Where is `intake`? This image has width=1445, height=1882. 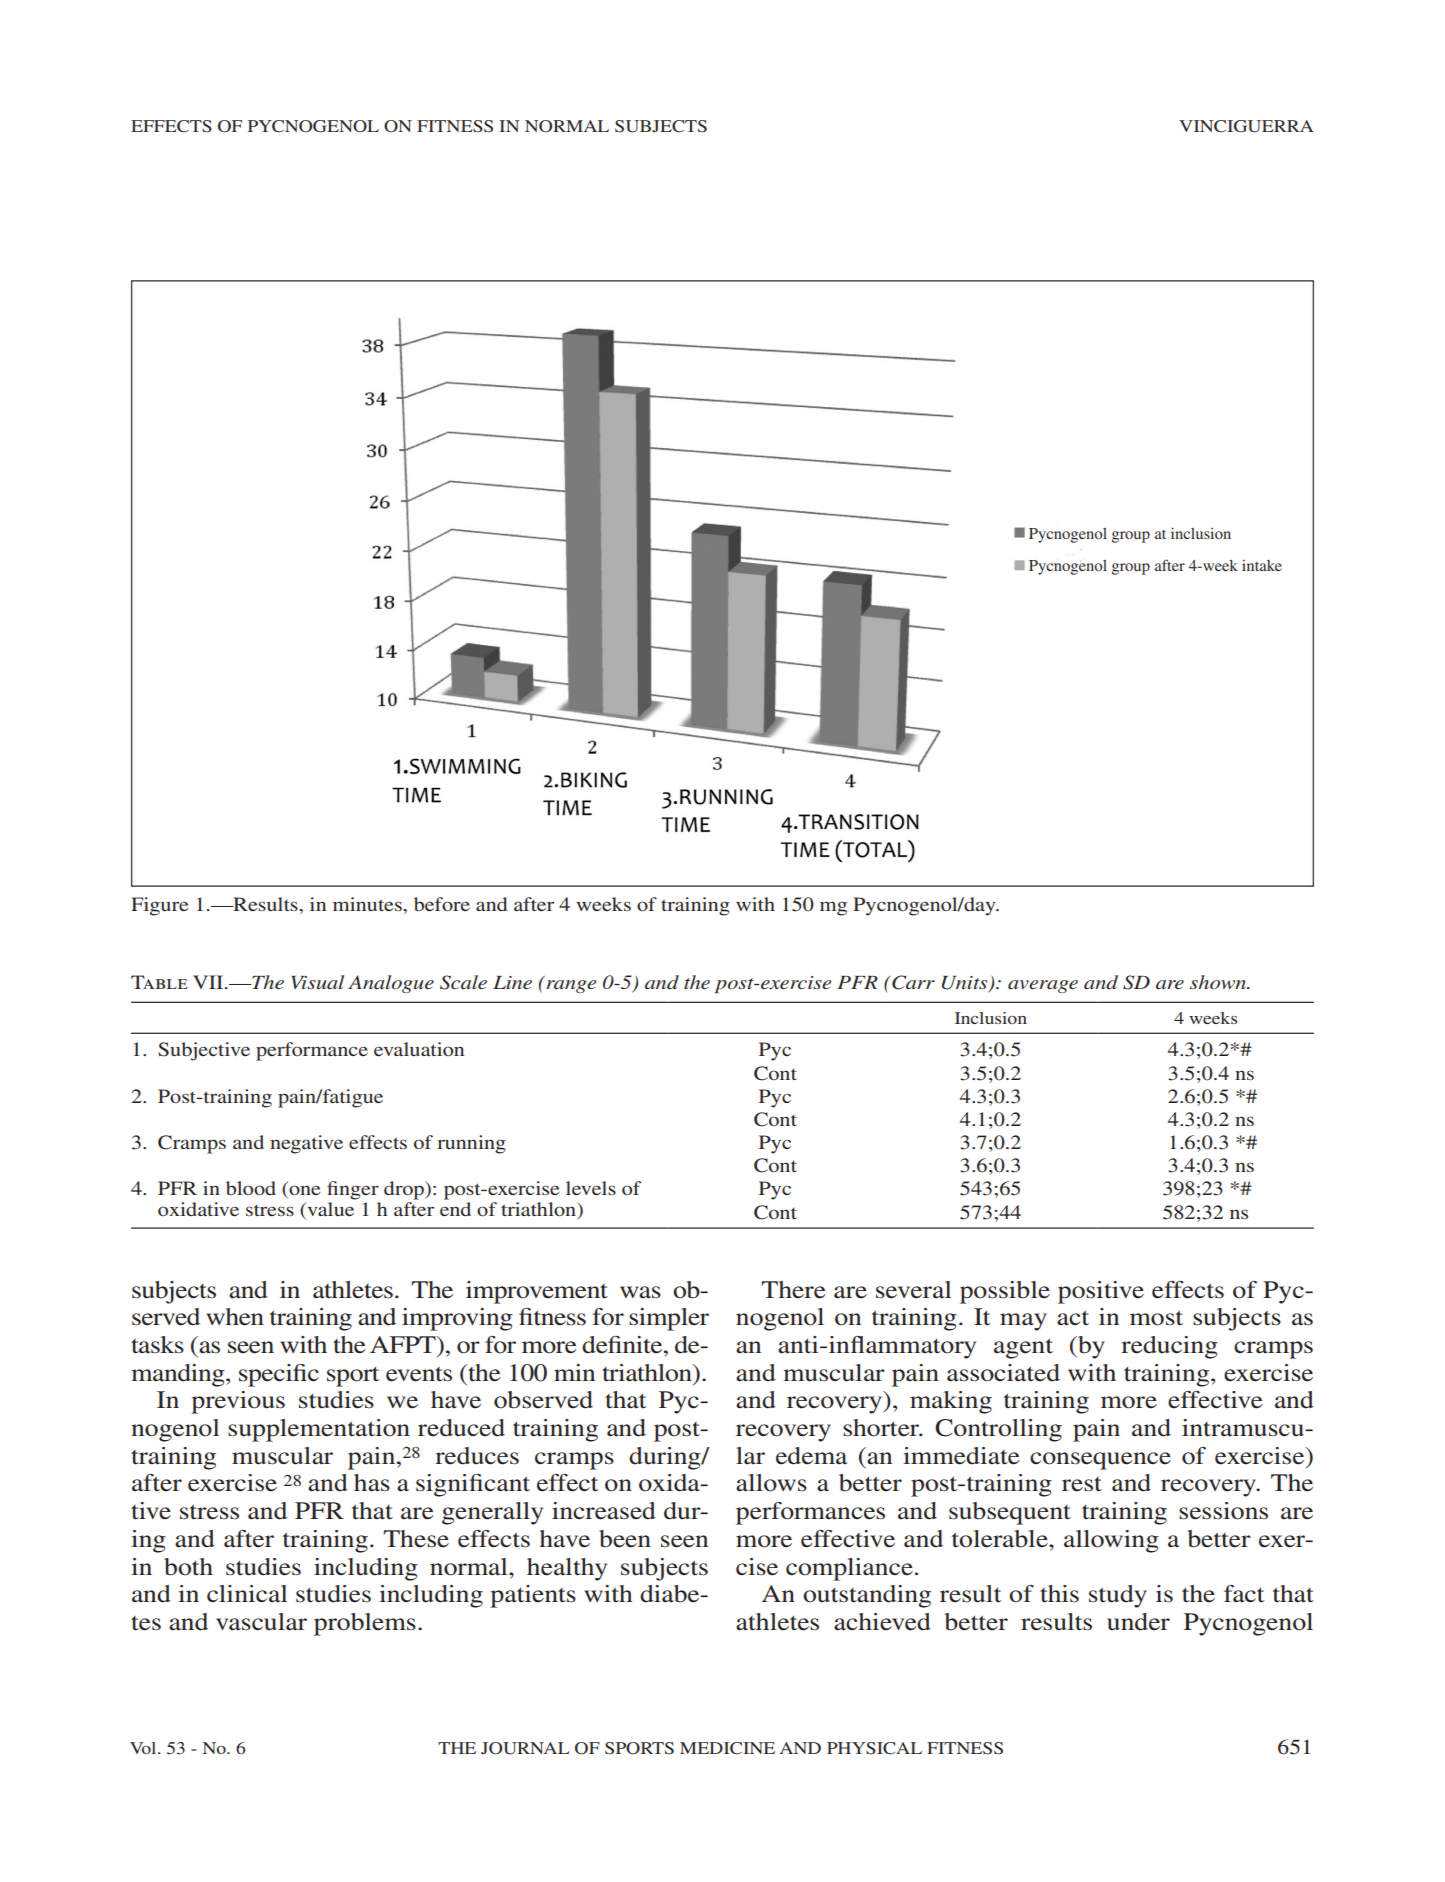 intake is located at coordinates (1262, 565).
